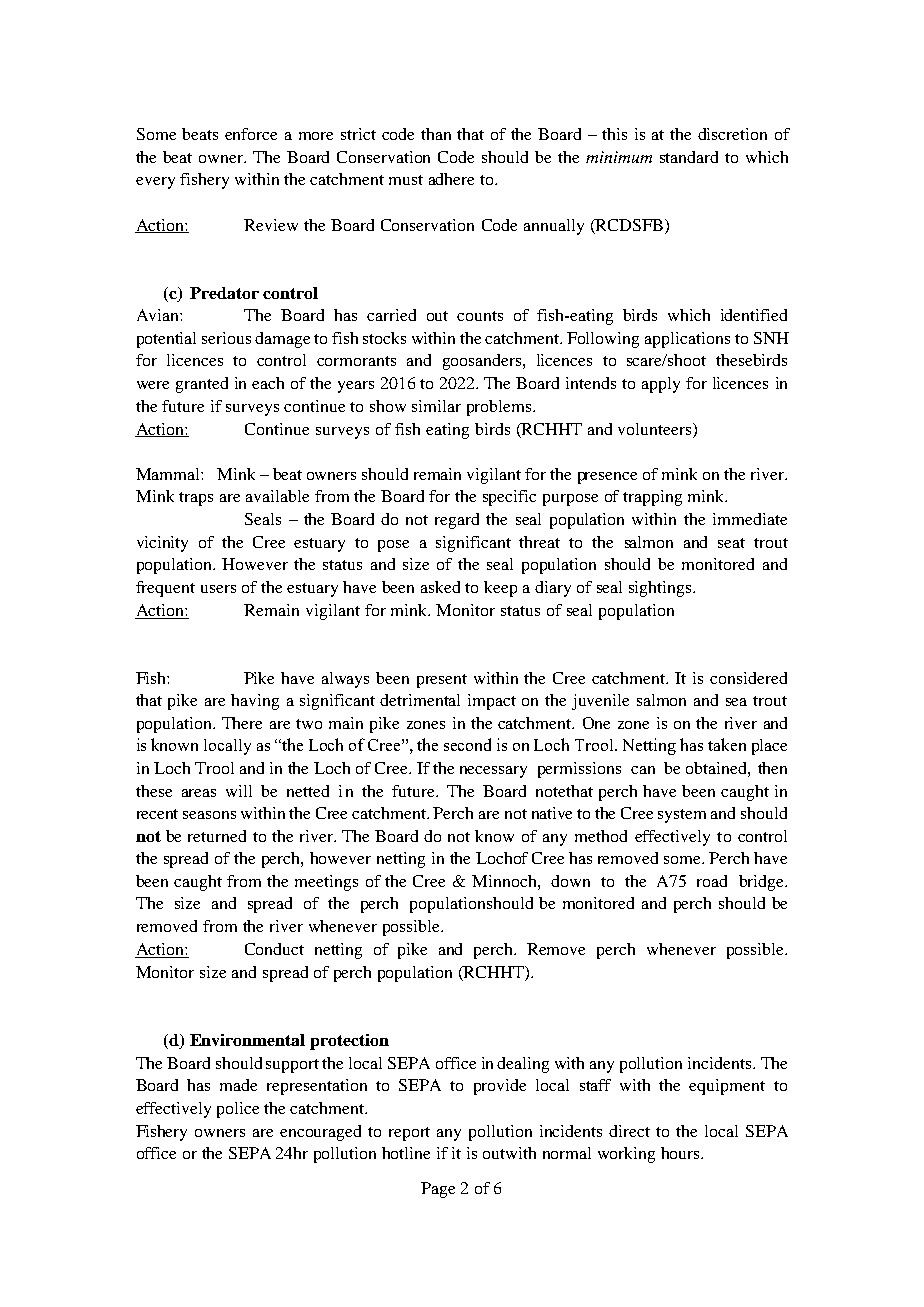 This screenshot has height=1307, width=924. Describe the element at coordinates (451, 179) in the screenshot. I see `adhere` at that location.
